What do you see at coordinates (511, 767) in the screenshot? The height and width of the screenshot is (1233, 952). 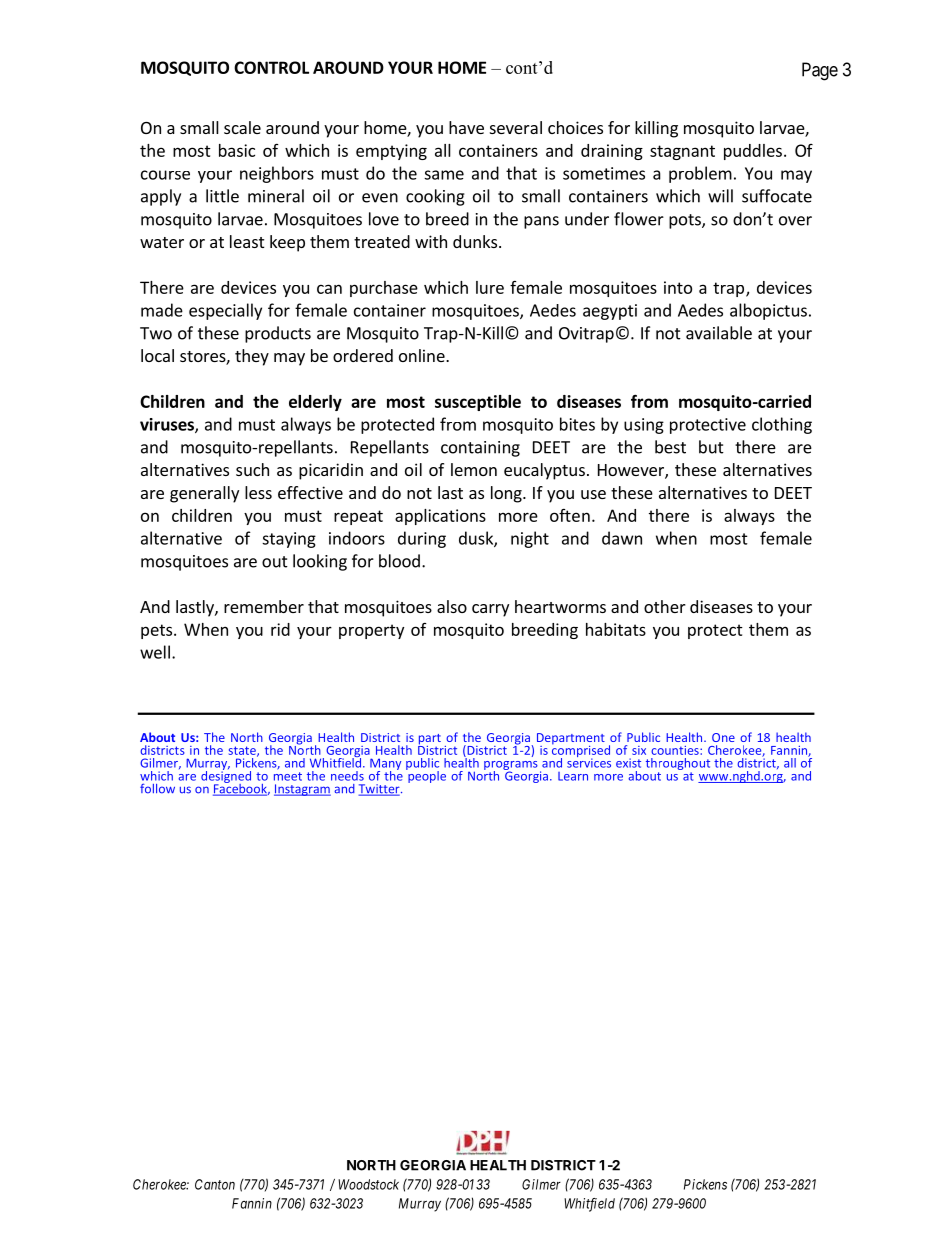 I see `programs` at bounding box center [511, 767].
